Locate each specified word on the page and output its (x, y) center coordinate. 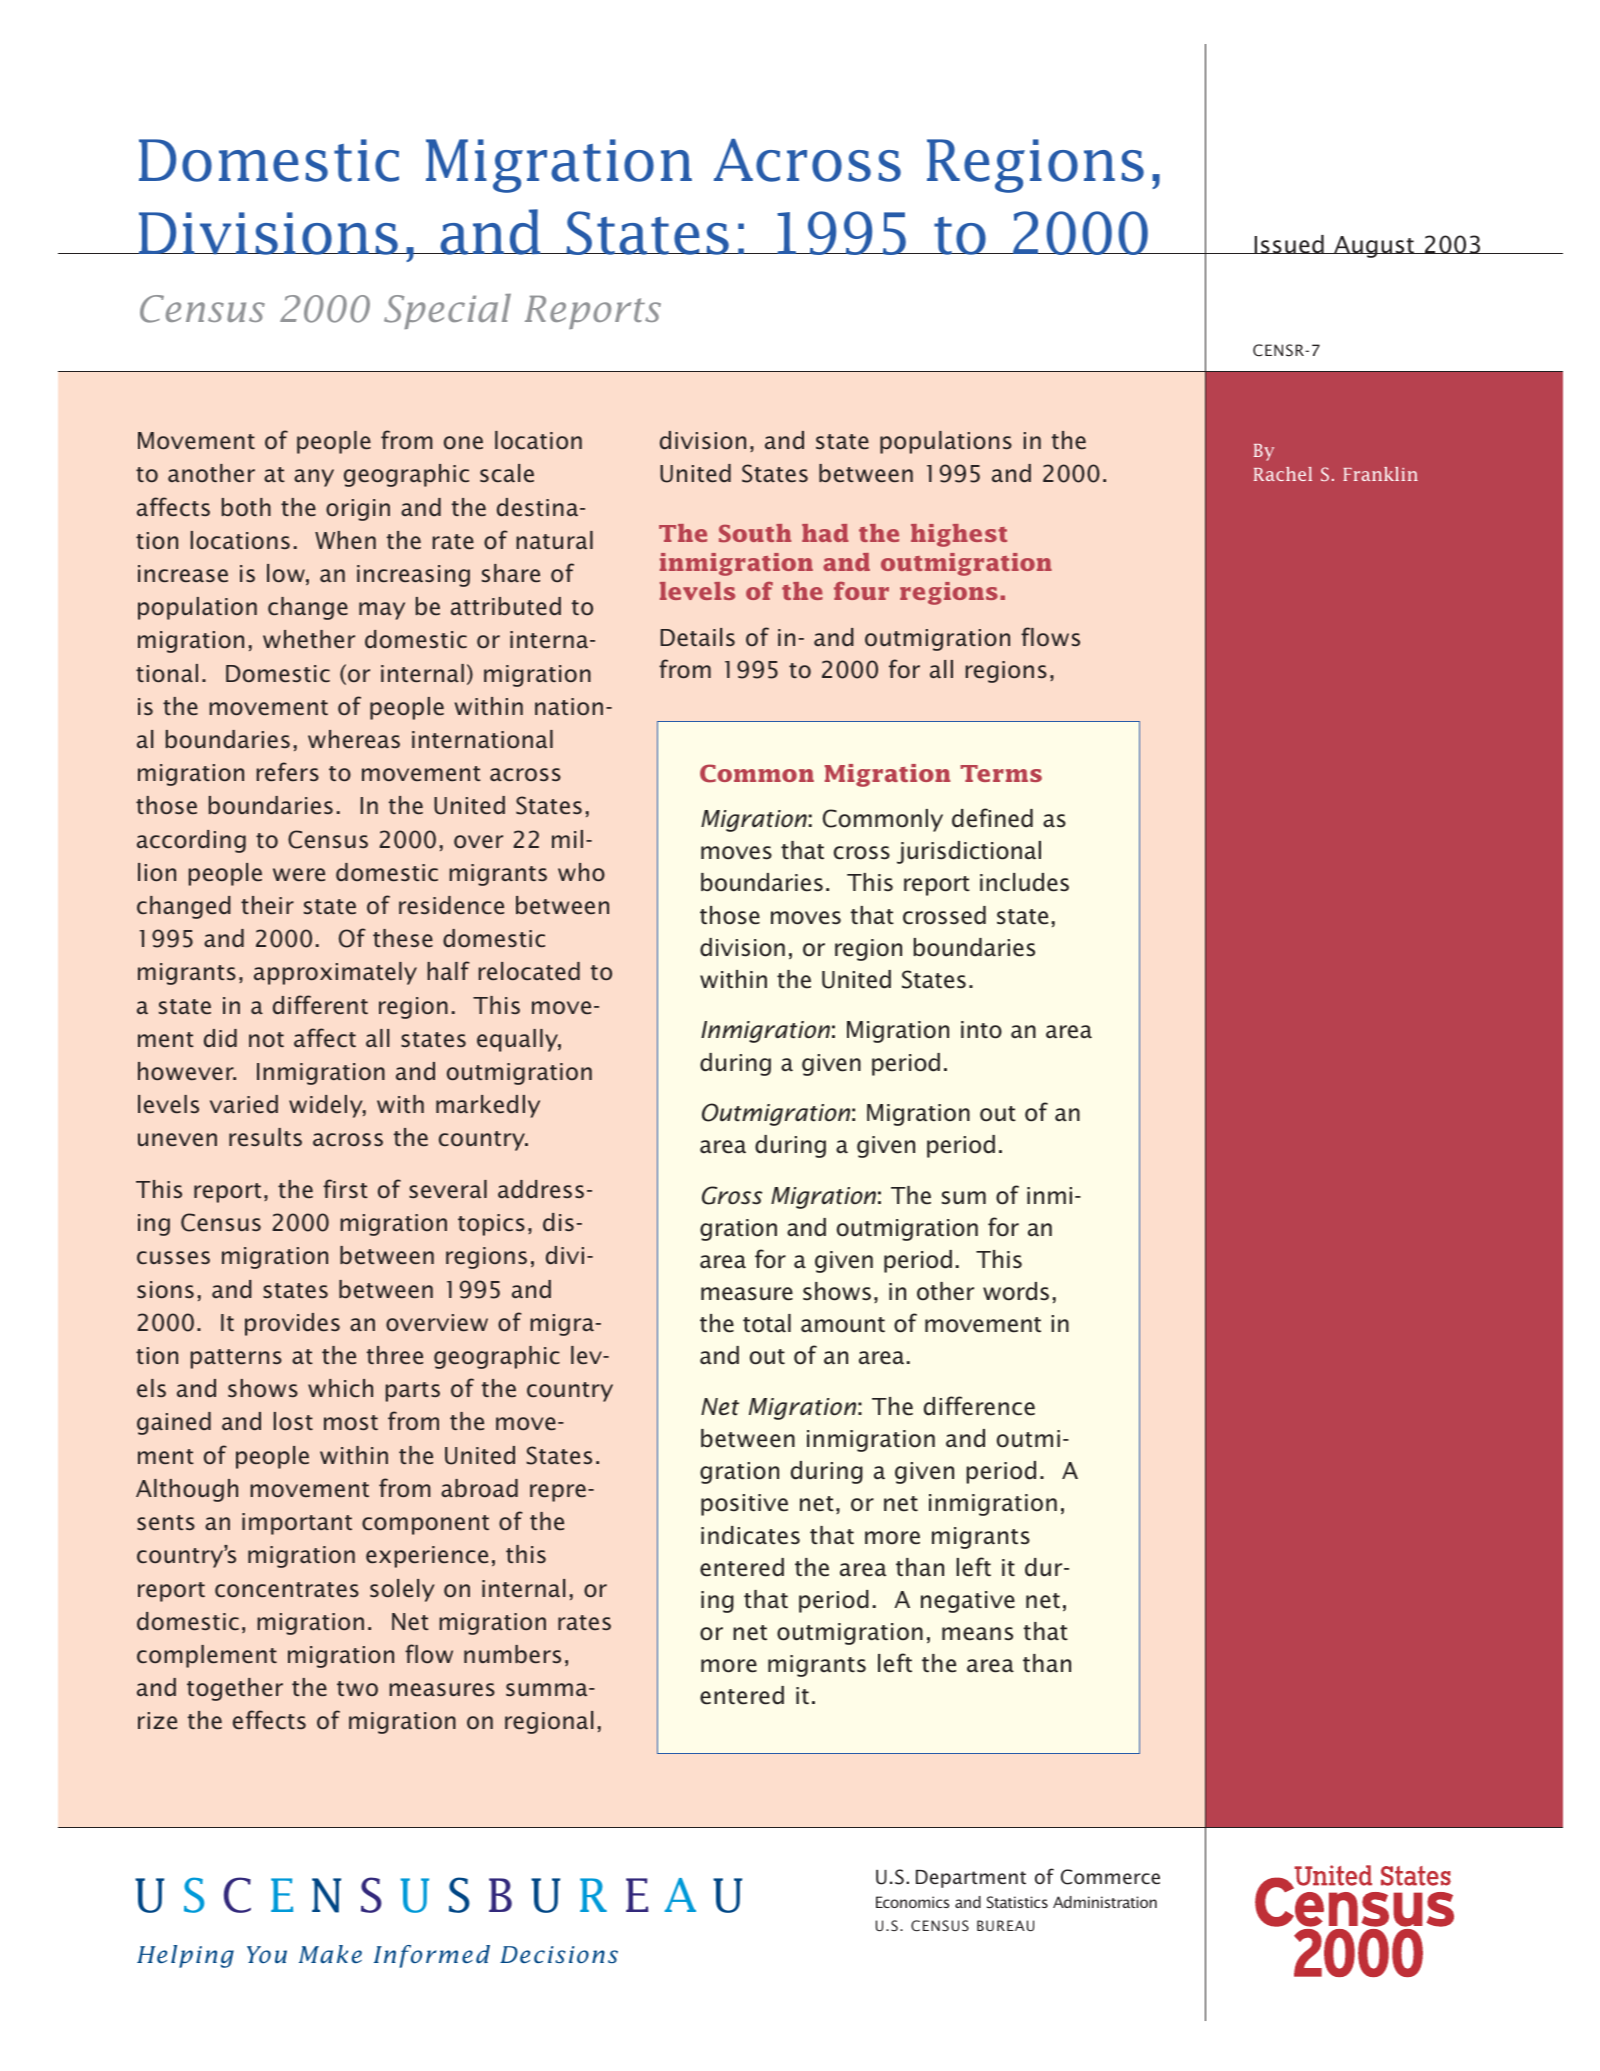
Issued (1289, 244)
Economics (913, 1902)
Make (330, 1954)
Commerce (1110, 1877)
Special (447, 311)
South (755, 533)
